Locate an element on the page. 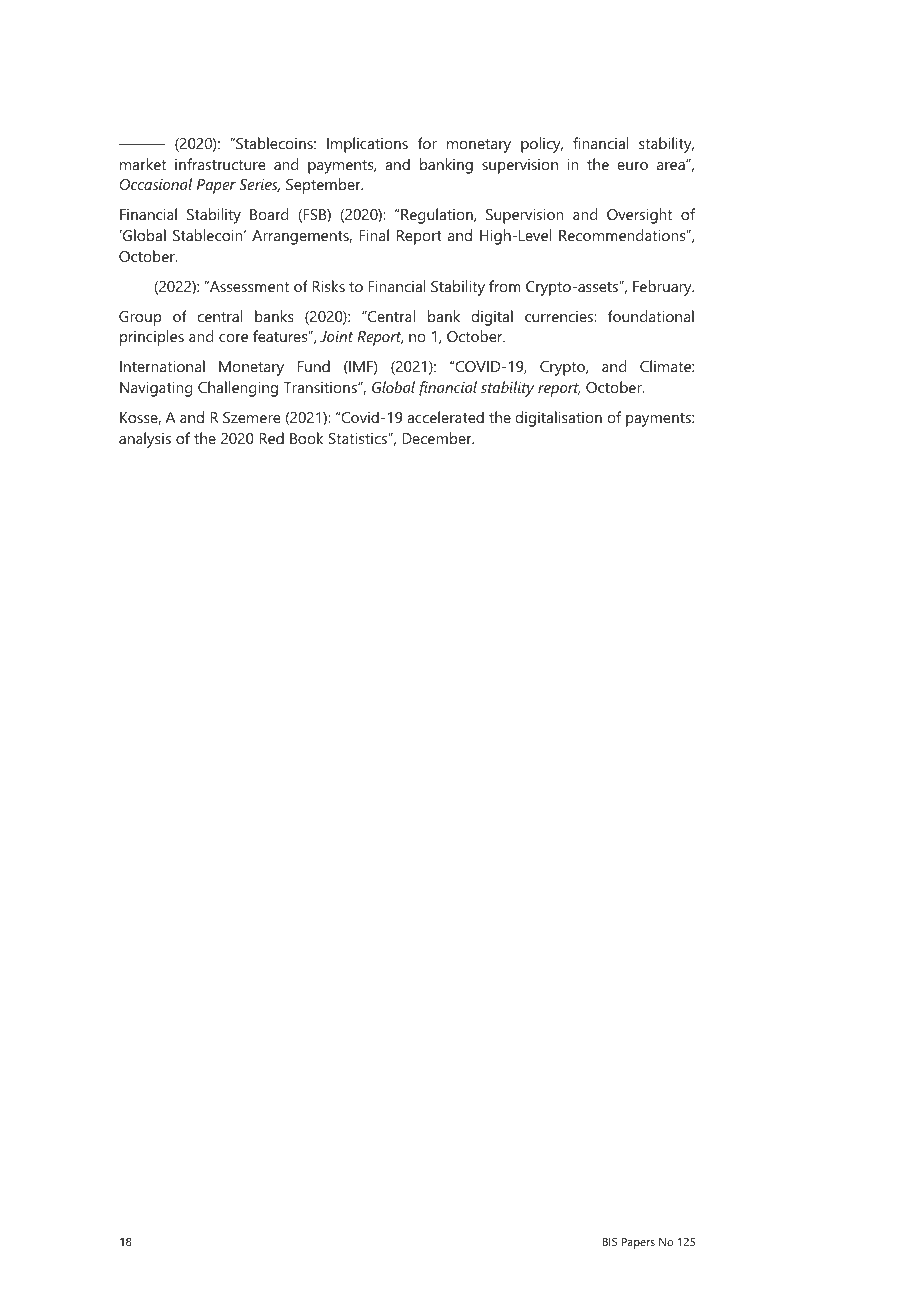 This document has width=924, height=1308. Red is located at coordinates (271, 438).
